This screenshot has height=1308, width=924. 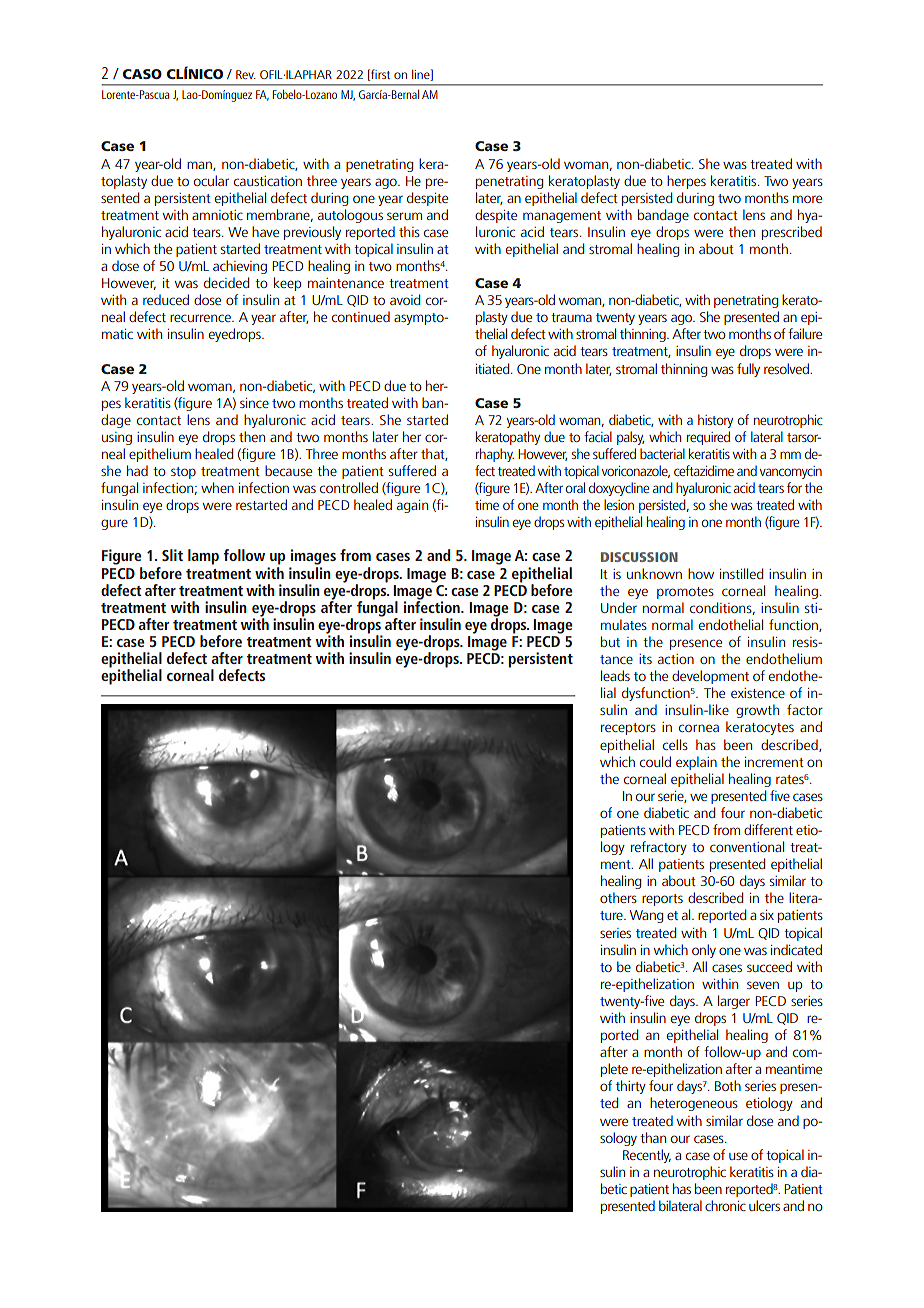 I want to click on serum, so click(x=404, y=216).
